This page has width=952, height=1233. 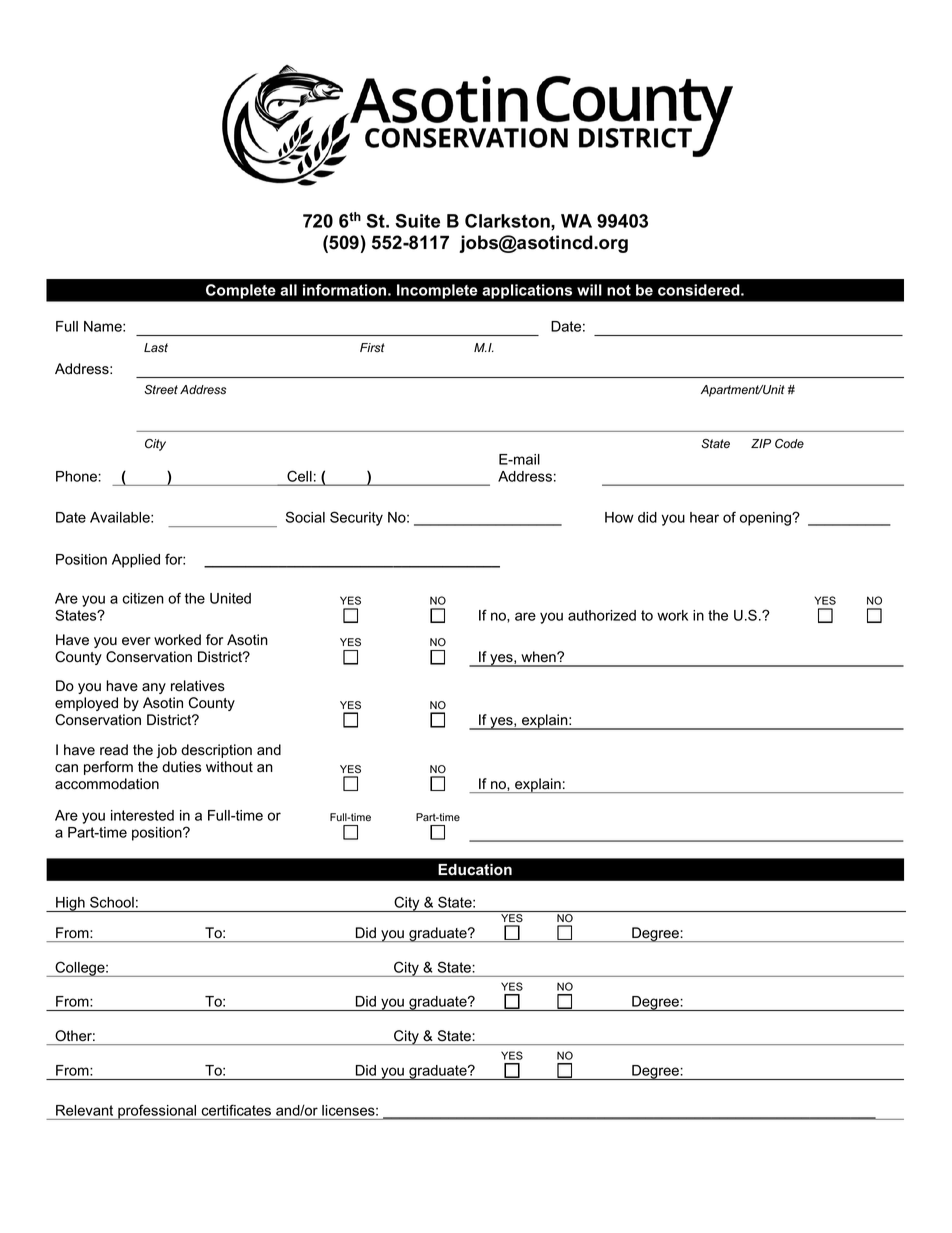 What do you see at coordinates (154, 688) in the page?
I see `any` at bounding box center [154, 688].
